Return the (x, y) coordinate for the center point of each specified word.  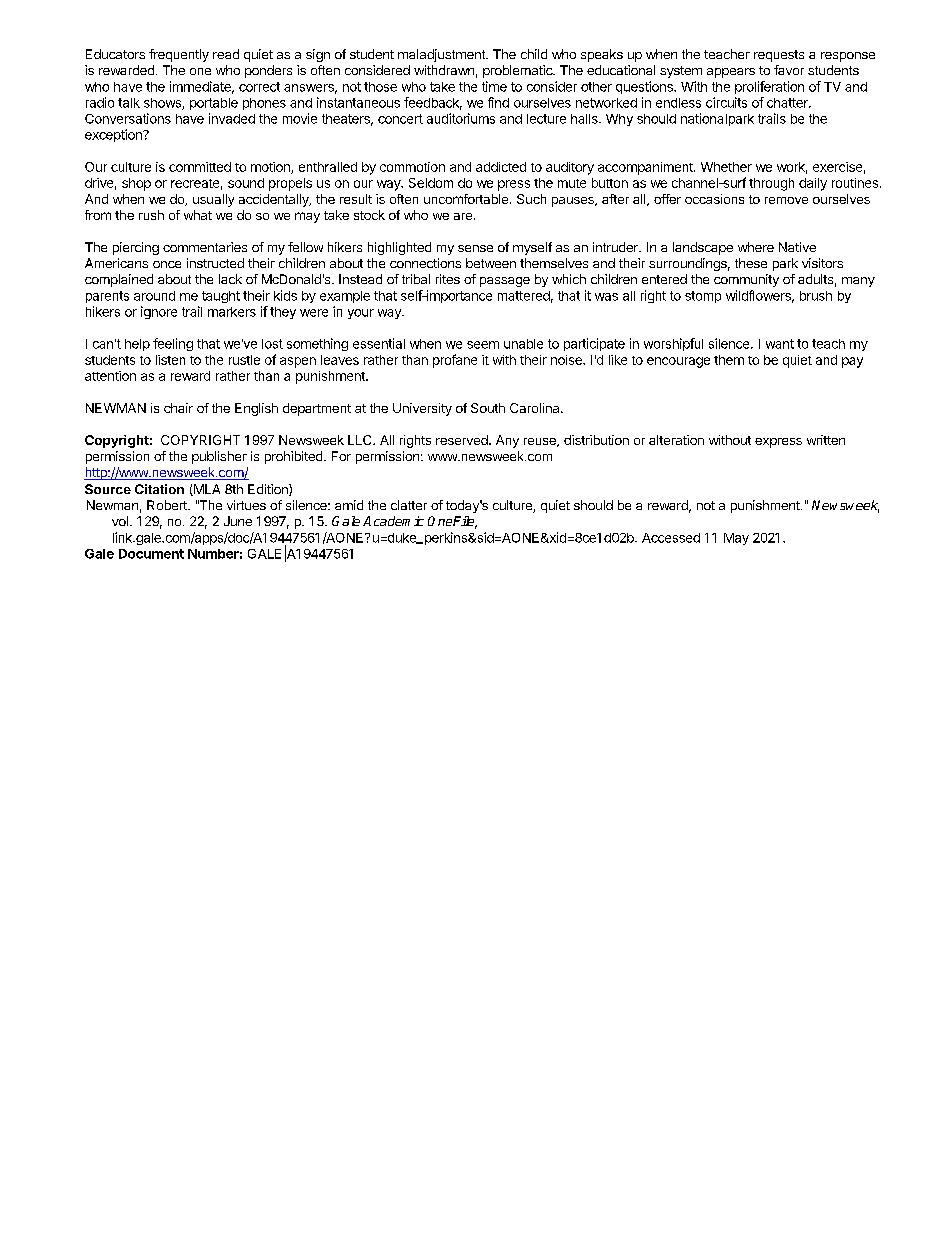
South (488, 408)
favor (789, 70)
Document (151, 554)
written (826, 440)
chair (178, 408)
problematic (518, 71)
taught (221, 297)
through (771, 184)
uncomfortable (467, 199)
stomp (703, 297)
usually (213, 200)
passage (505, 282)
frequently (179, 55)
